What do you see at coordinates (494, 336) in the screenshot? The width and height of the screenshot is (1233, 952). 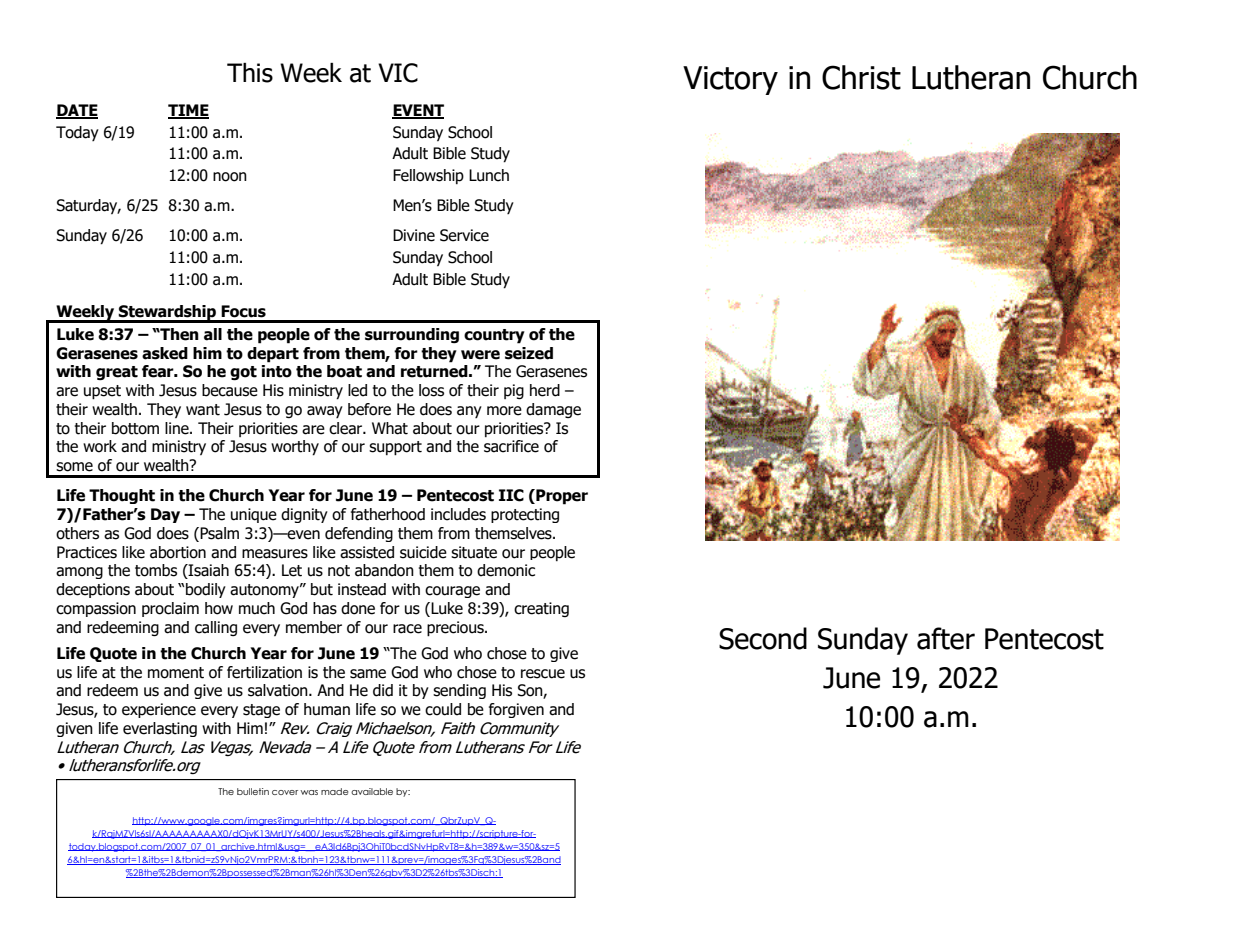 I see `country` at bounding box center [494, 336].
